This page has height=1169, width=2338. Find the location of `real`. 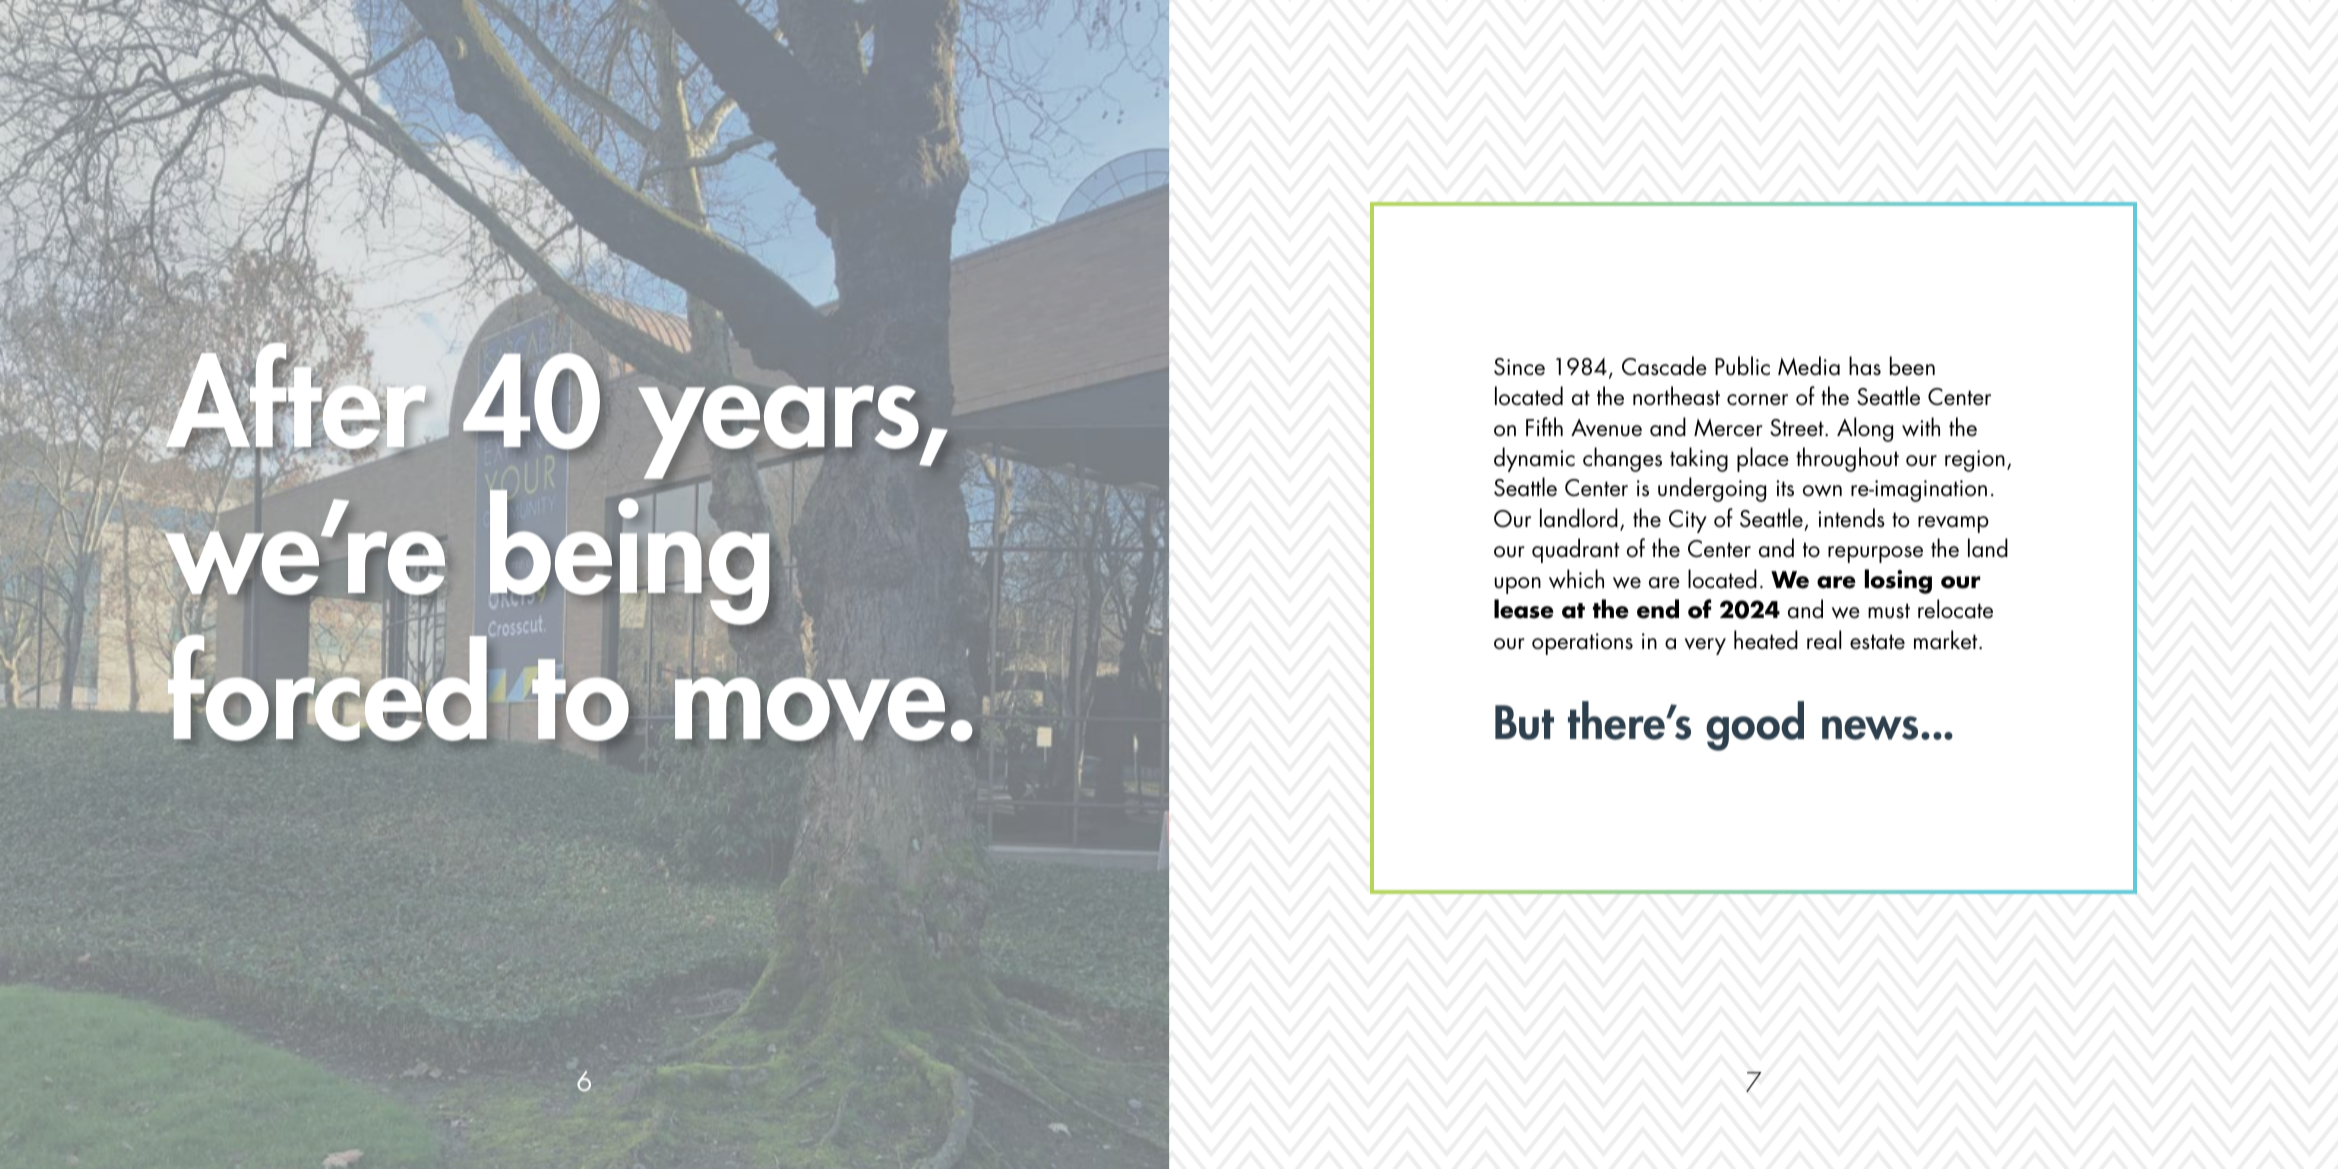

real is located at coordinates (1824, 640).
